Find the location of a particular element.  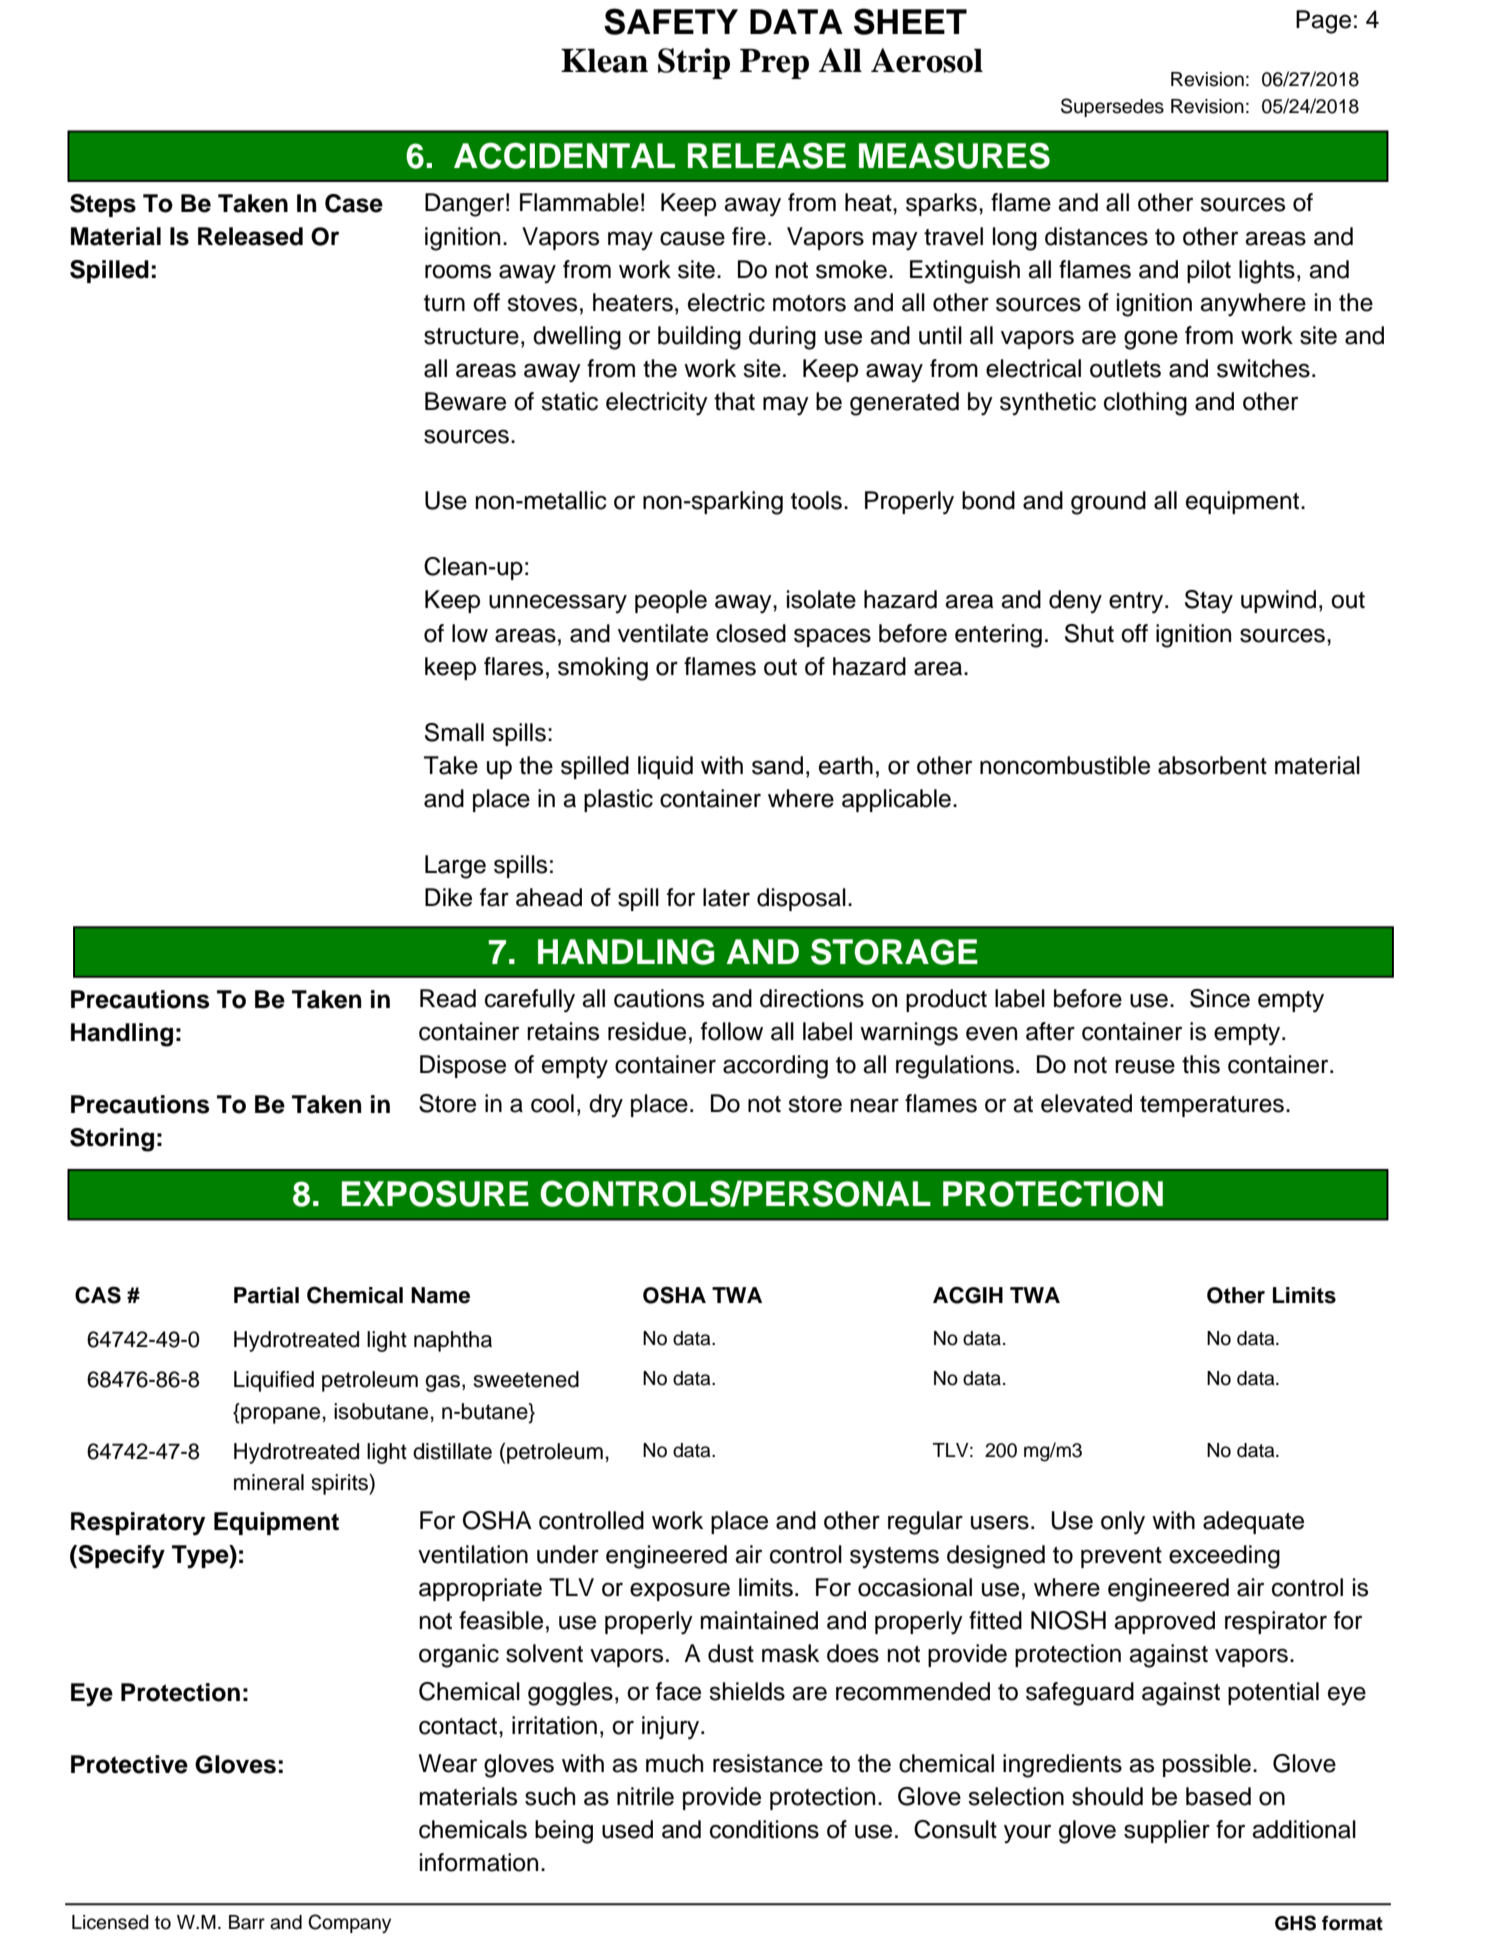

conditions is located at coordinates (764, 1829).
